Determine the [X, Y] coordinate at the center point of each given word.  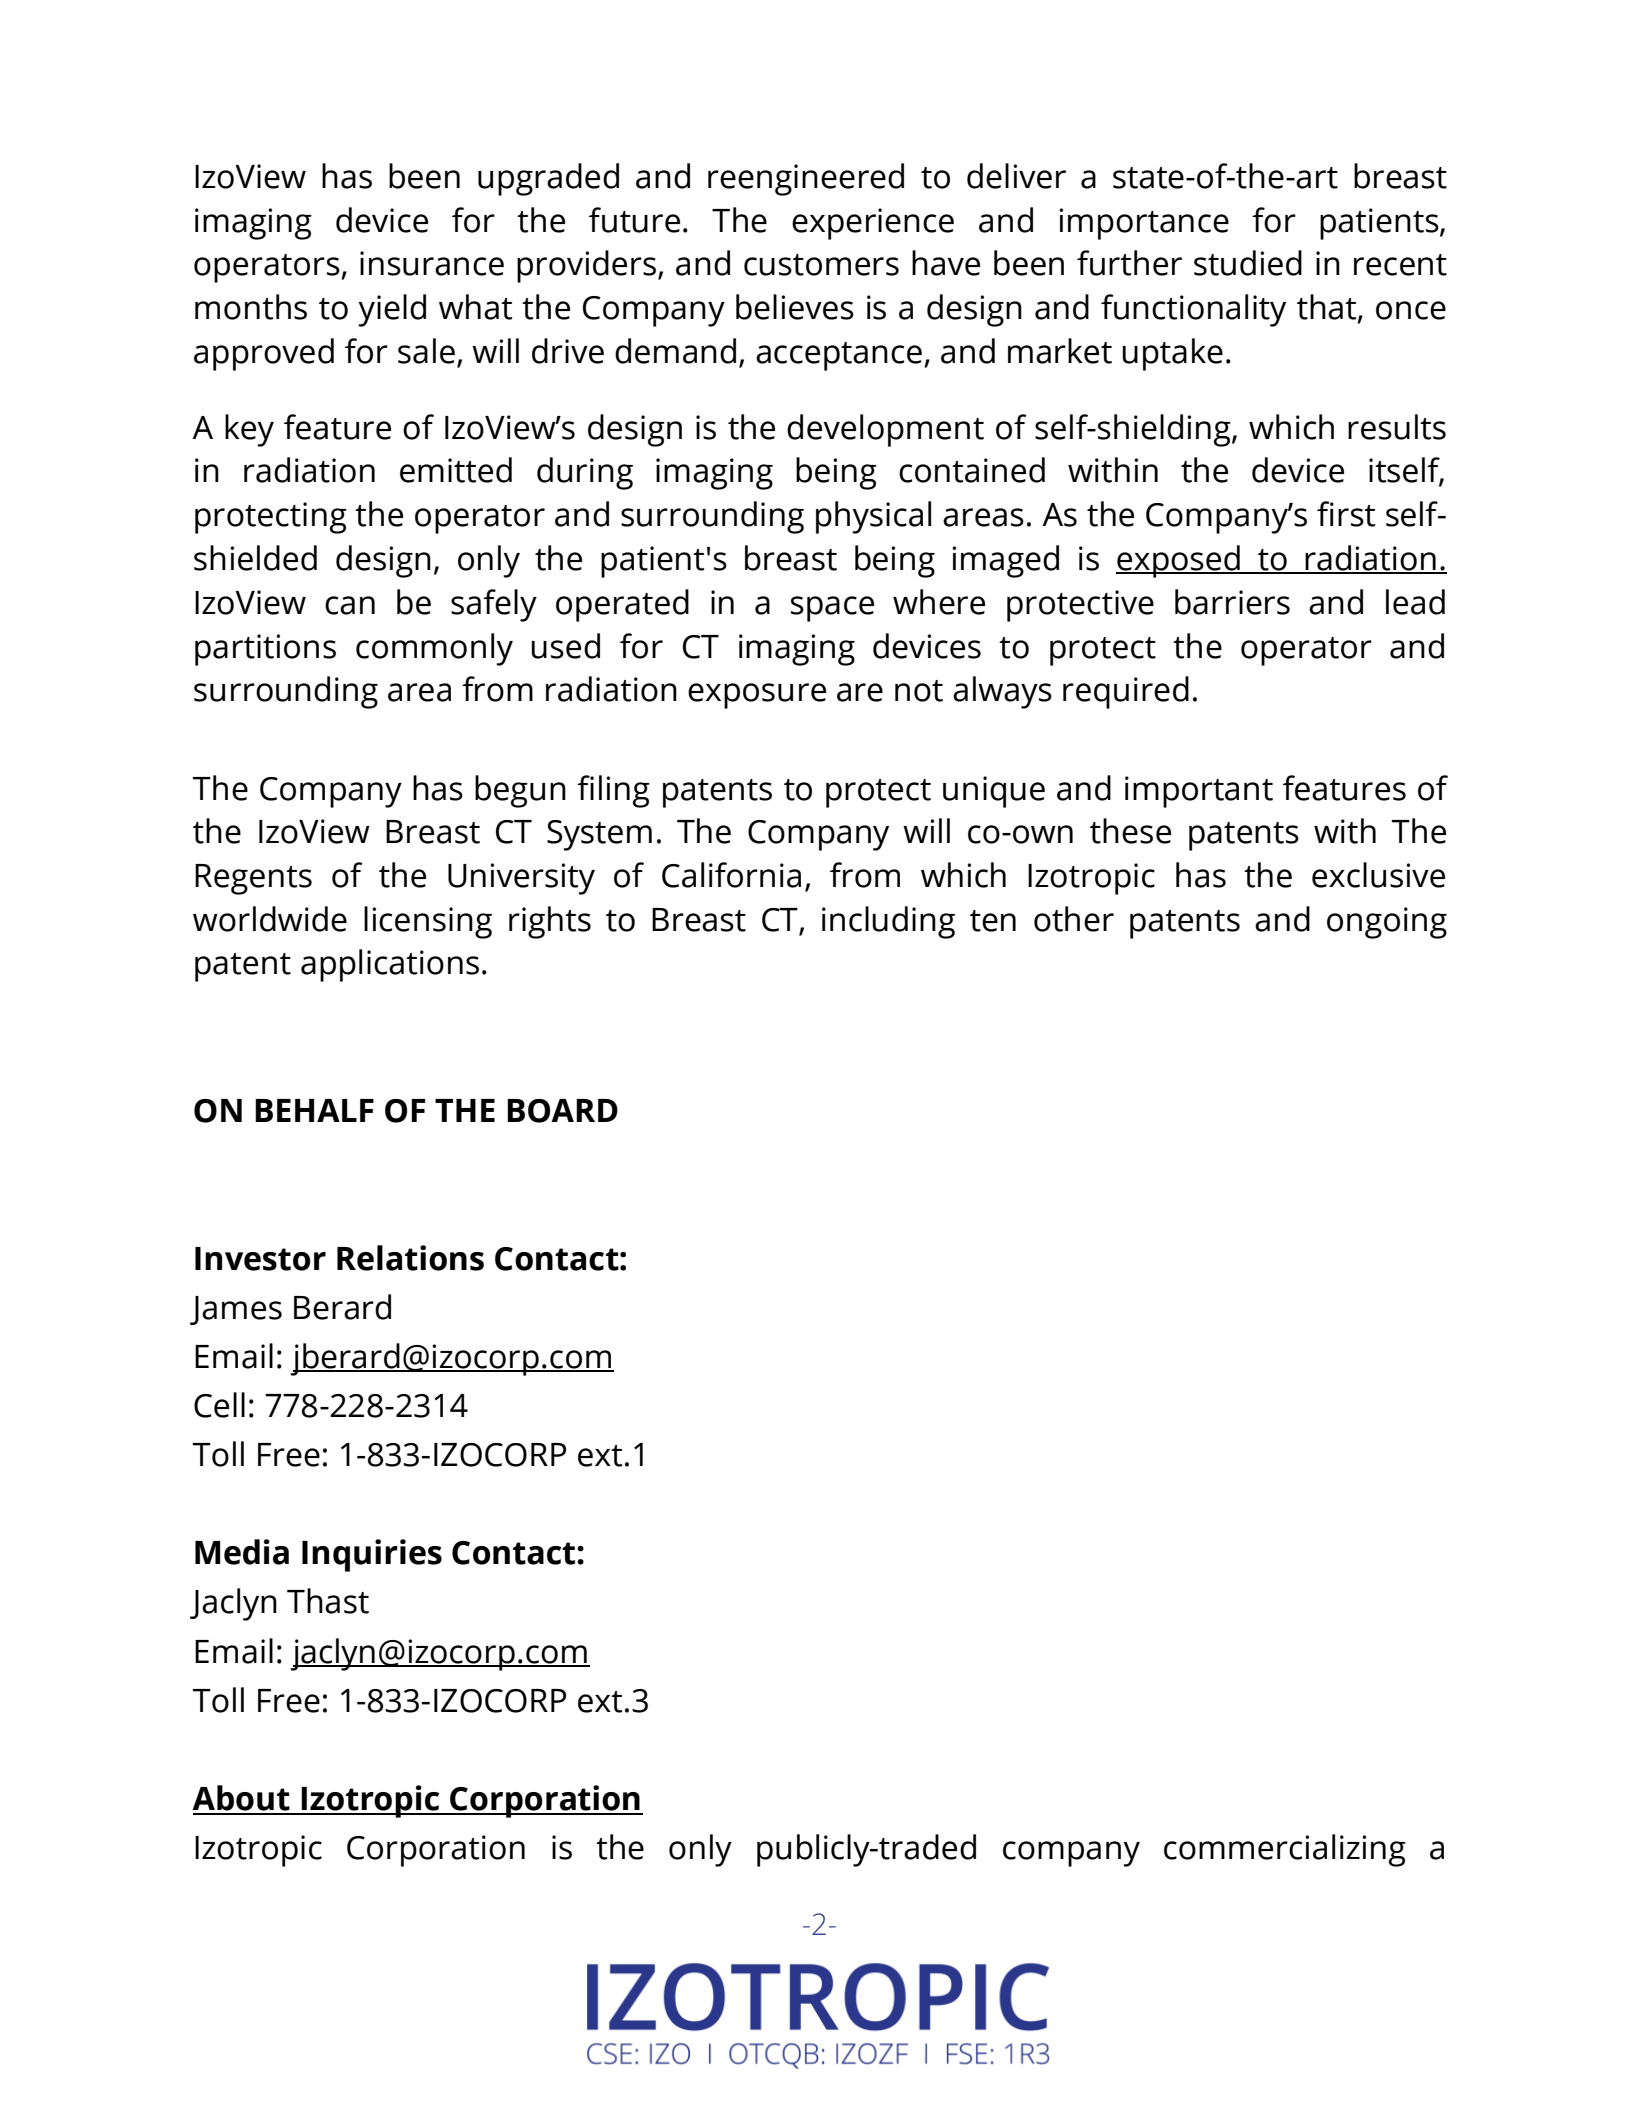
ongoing [1387, 923]
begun [520, 791]
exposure [757, 696]
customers [821, 265]
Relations [410, 1258]
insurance [432, 263]
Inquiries [372, 1555]
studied [1248, 263]
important [1199, 792]
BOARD [562, 1111]
